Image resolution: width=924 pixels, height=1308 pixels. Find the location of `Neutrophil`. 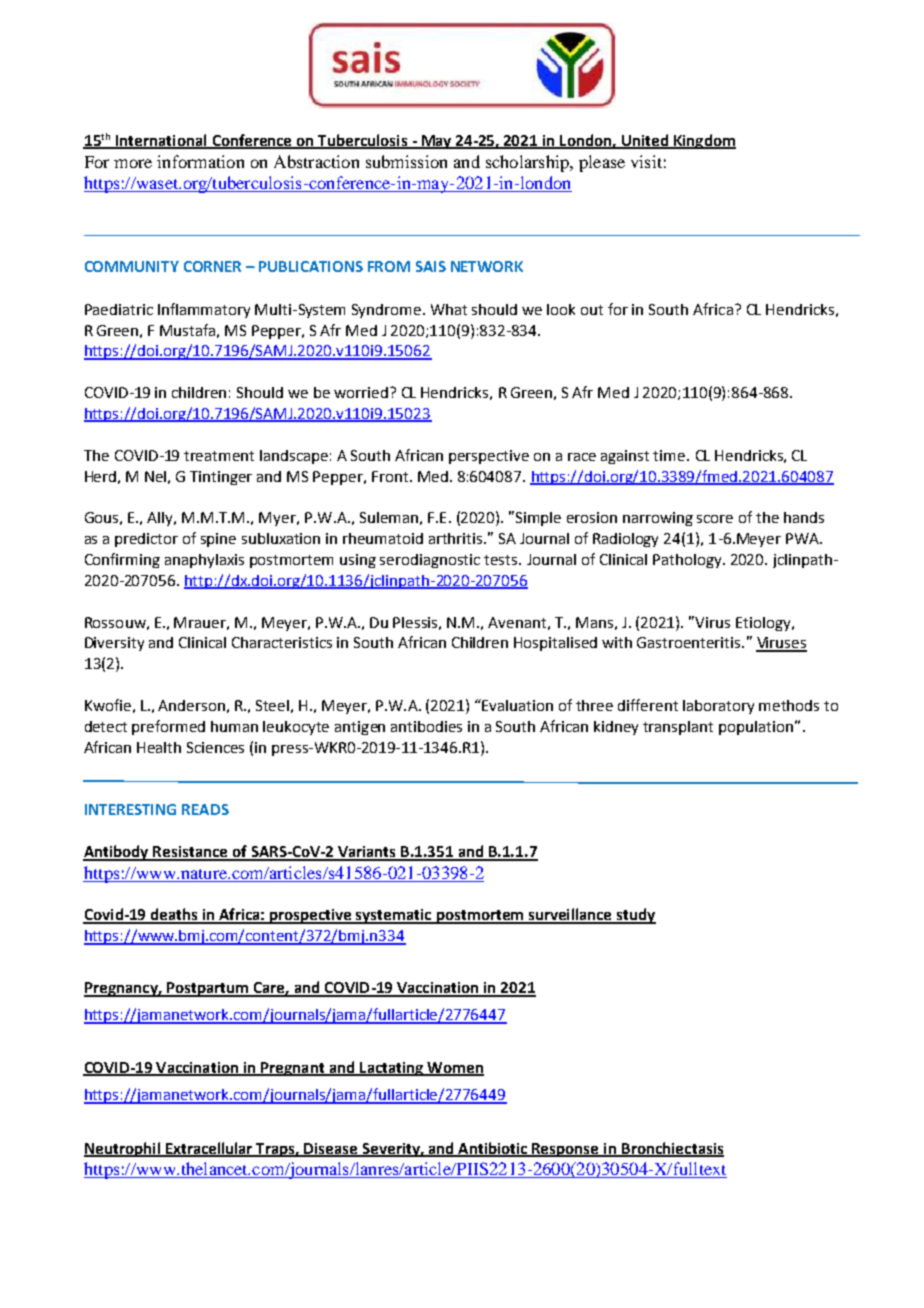

Neutrophil is located at coordinates (123, 1149).
